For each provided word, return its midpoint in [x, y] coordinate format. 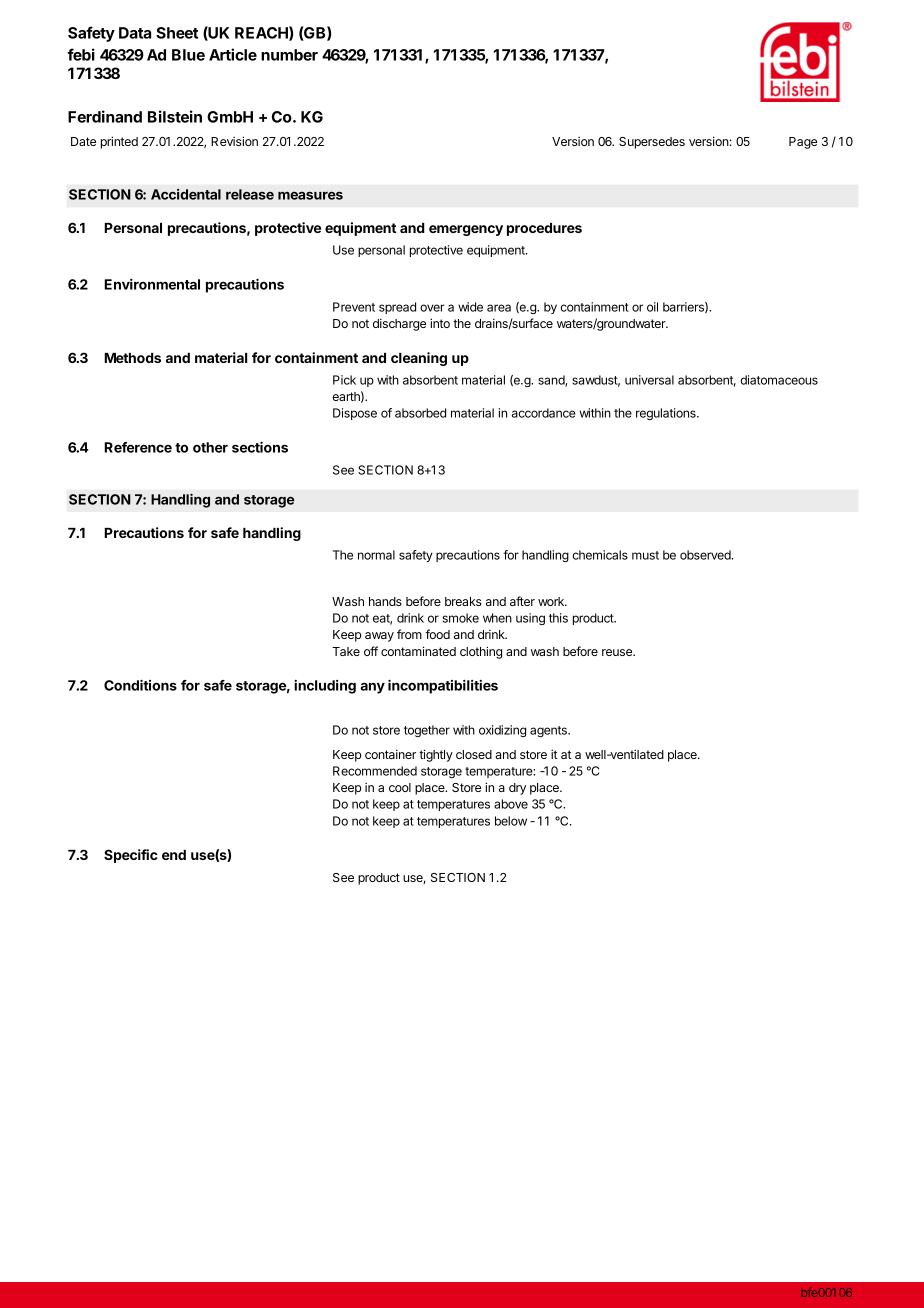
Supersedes [652, 143]
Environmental [152, 284]
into [440, 323]
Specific [131, 856]
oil [652, 307]
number [289, 55]
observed [706, 555]
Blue [188, 55]
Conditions [140, 685]
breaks [463, 601]
